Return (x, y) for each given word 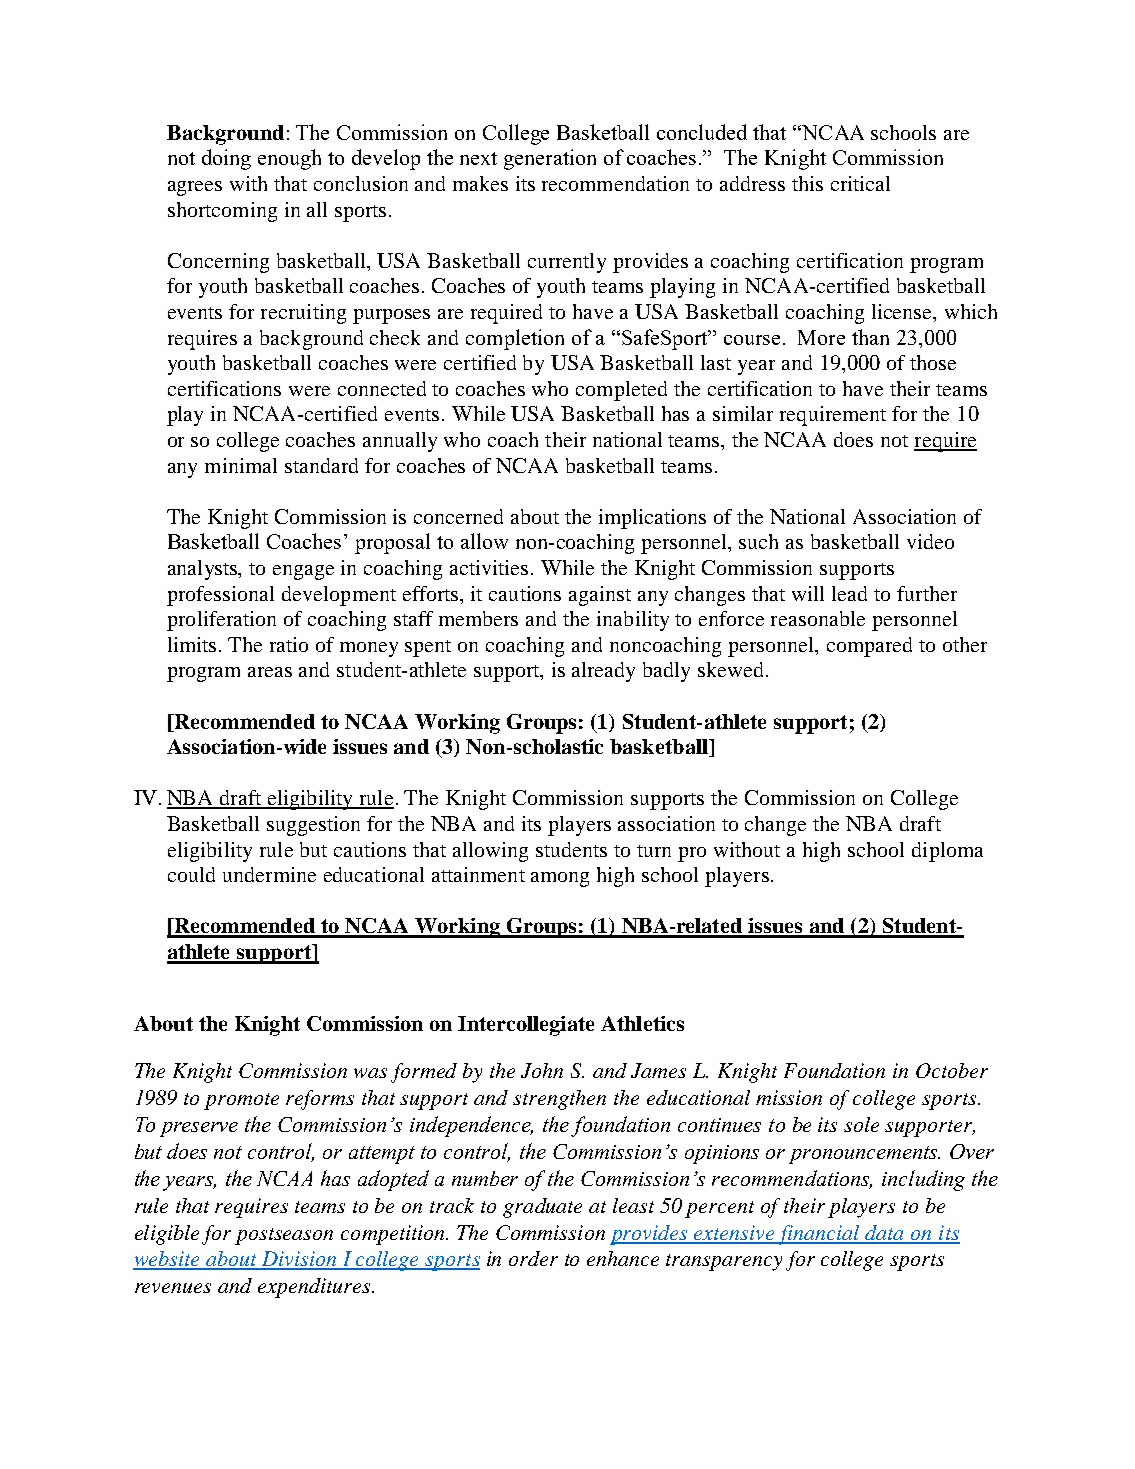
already (603, 672)
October (952, 1070)
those (933, 362)
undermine (269, 874)
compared (869, 647)
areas (270, 672)
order (533, 1258)
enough (289, 159)
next (478, 158)
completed (621, 391)
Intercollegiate (526, 1026)
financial (819, 1235)
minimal (241, 465)
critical (860, 183)
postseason (284, 1236)
